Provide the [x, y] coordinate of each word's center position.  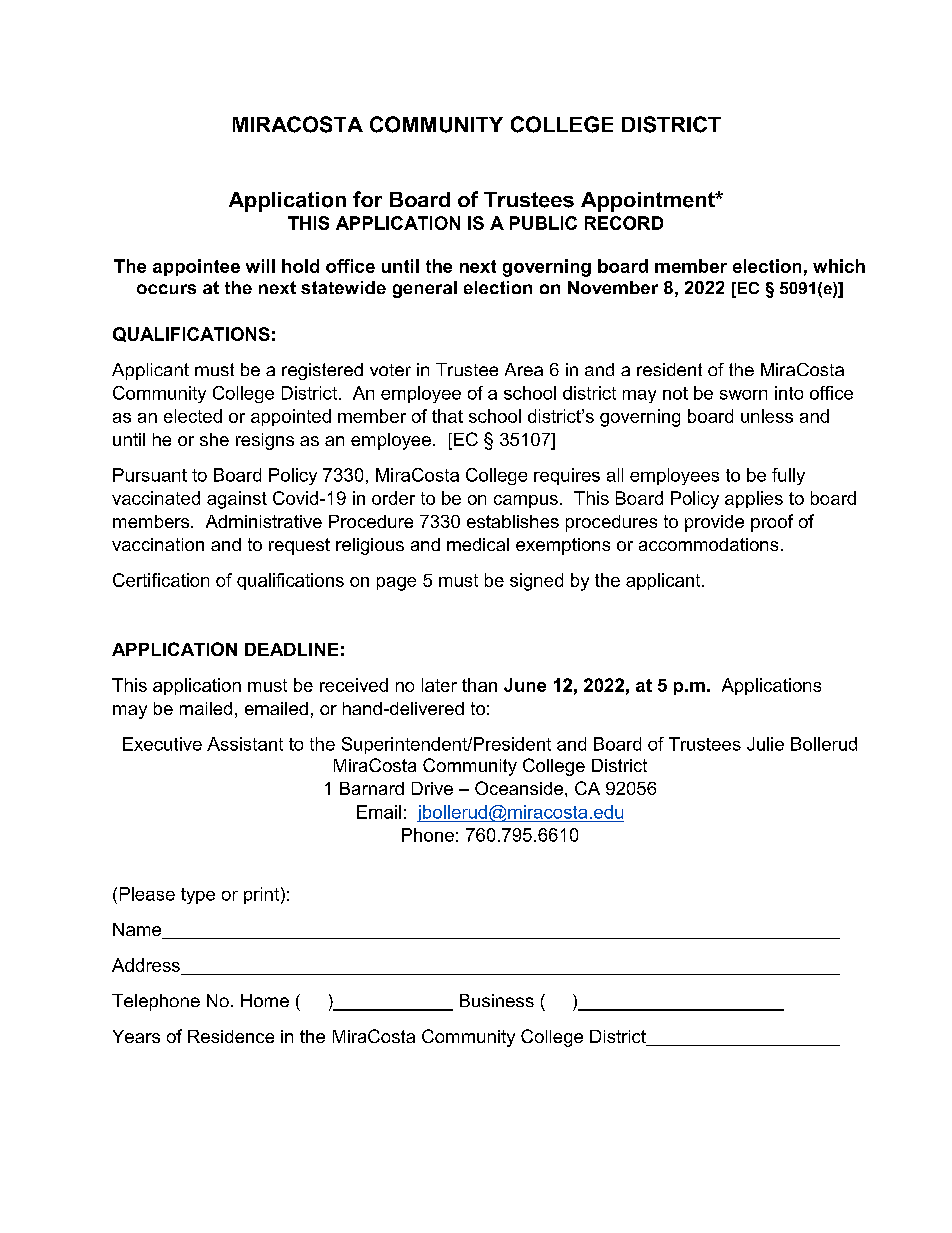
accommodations [708, 544]
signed [536, 582]
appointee [196, 267]
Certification [161, 580]
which [839, 266]
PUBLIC [543, 223]
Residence [231, 1036]
